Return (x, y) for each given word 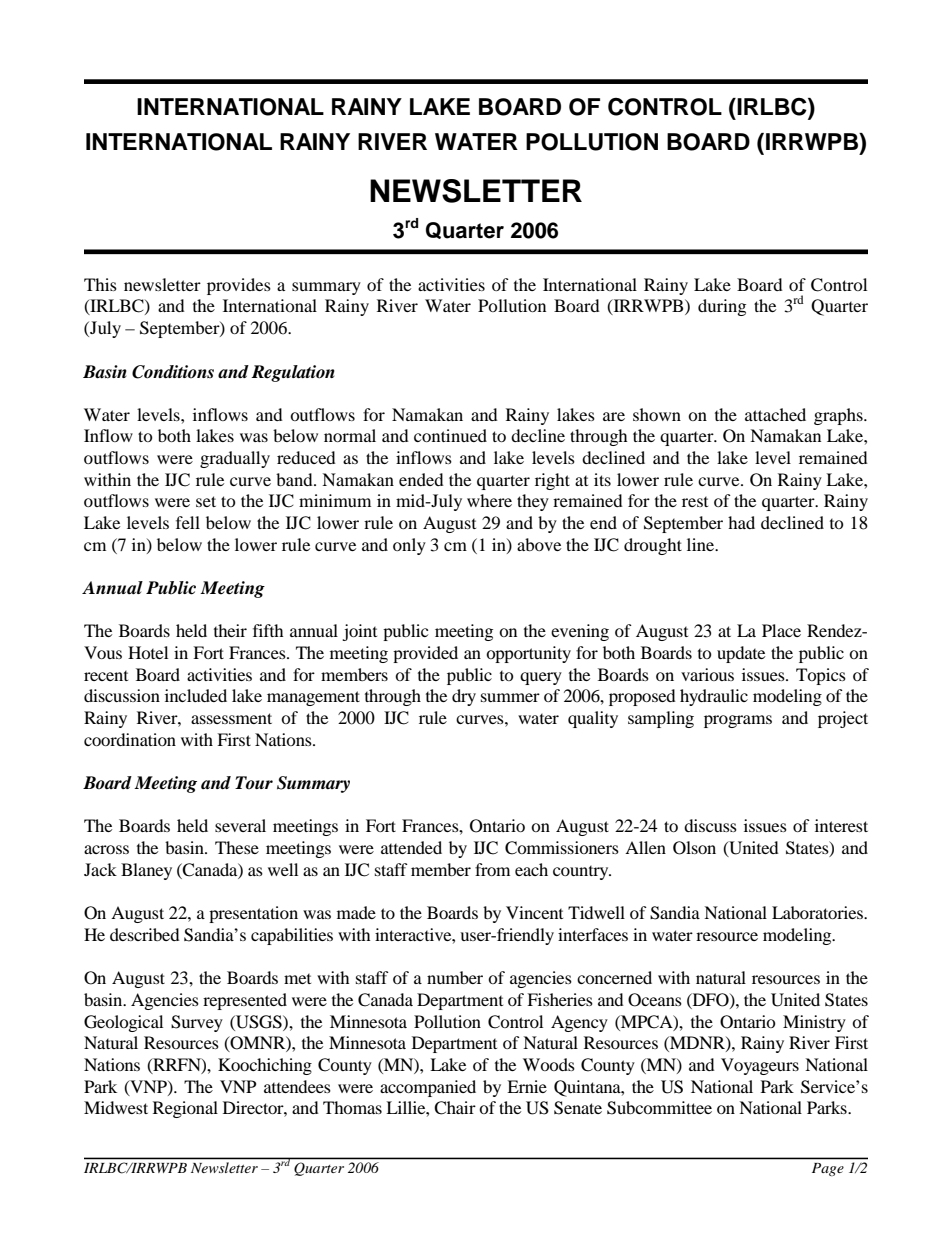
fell (188, 522)
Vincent (534, 912)
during (722, 307)
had (741, 522)
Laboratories (818, 912)
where (489, 500)
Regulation (293, 373)
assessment (231, 718)
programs (738, 721)
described (145, 934)
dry (464, 697)
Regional (185, 1109)
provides (239, 286)
